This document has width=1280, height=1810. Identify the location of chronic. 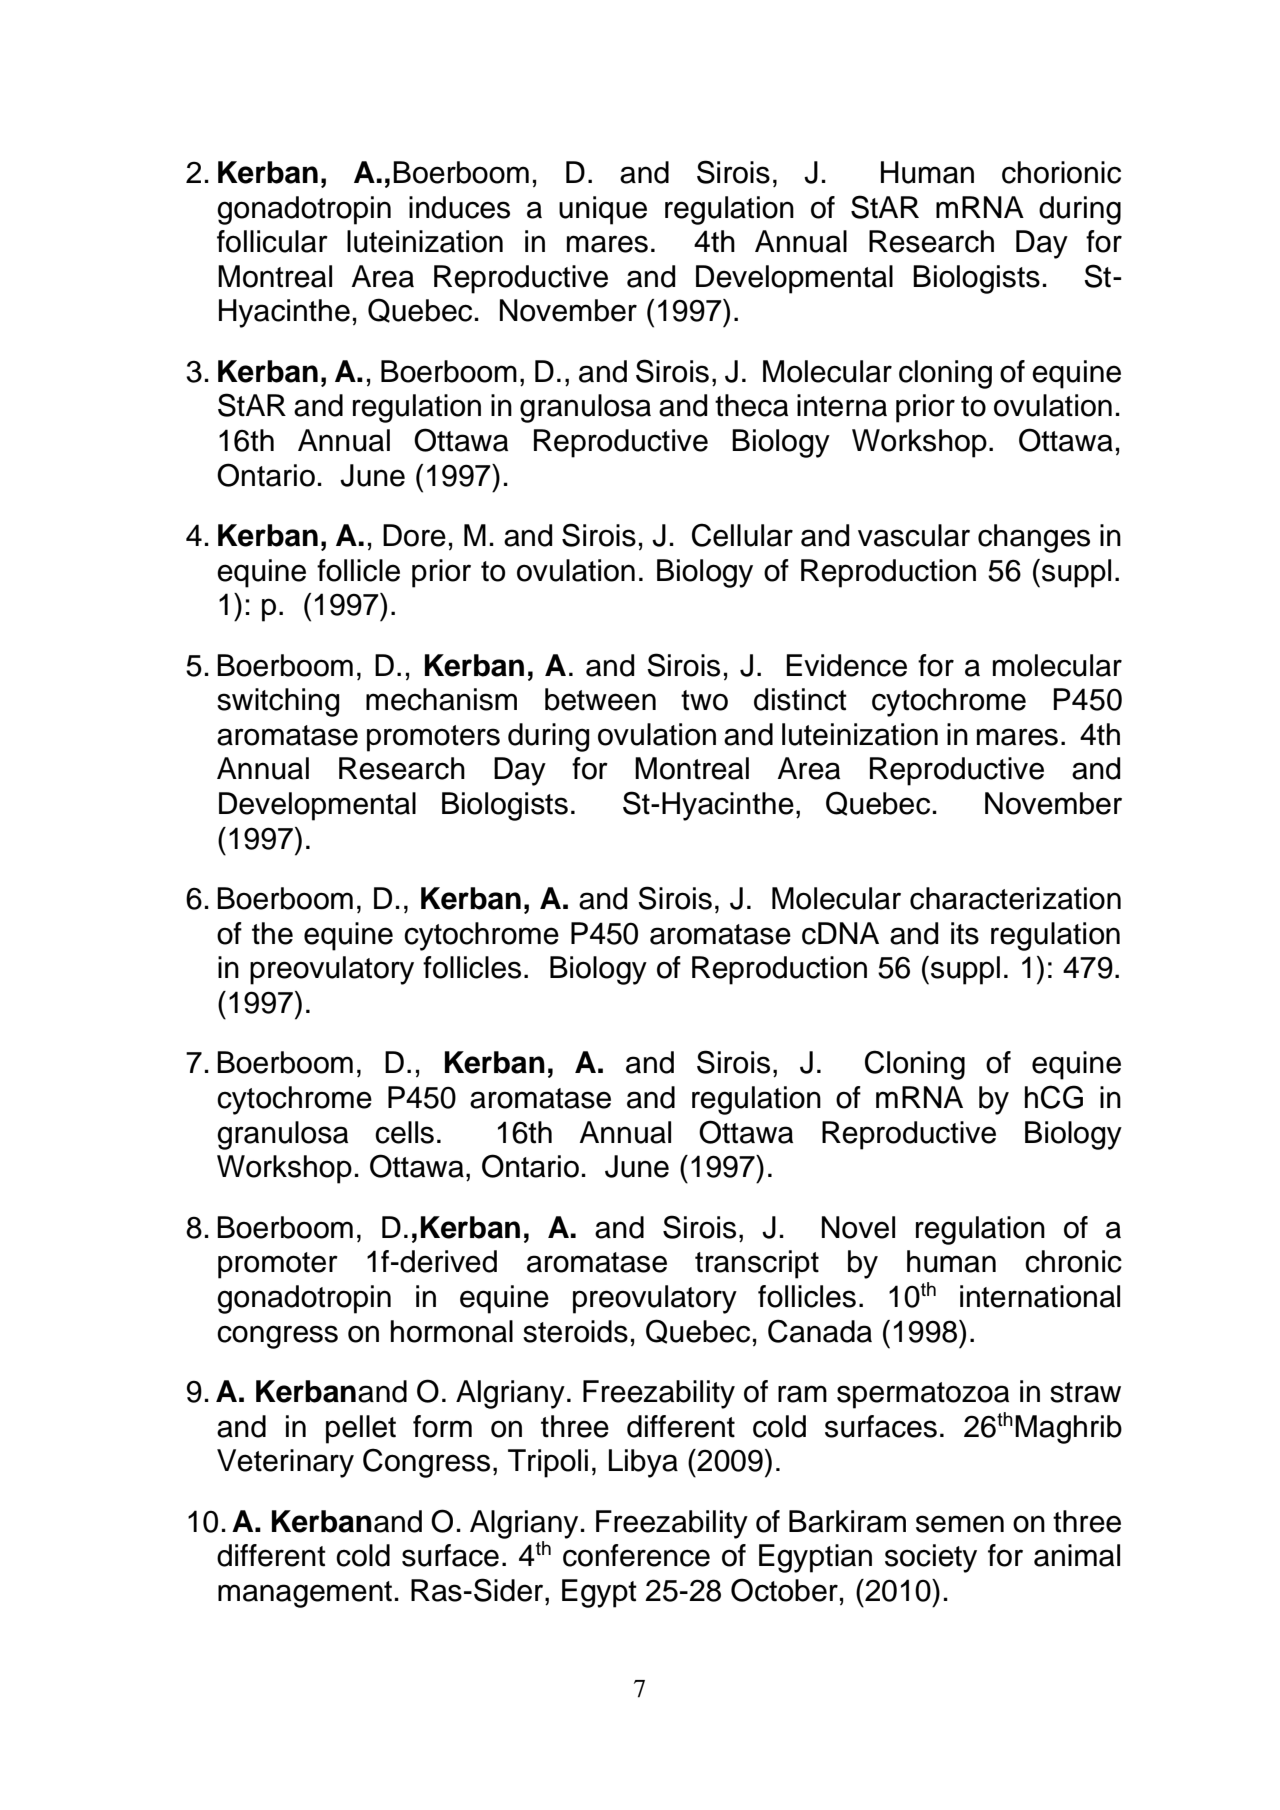
(1073, 1261).
